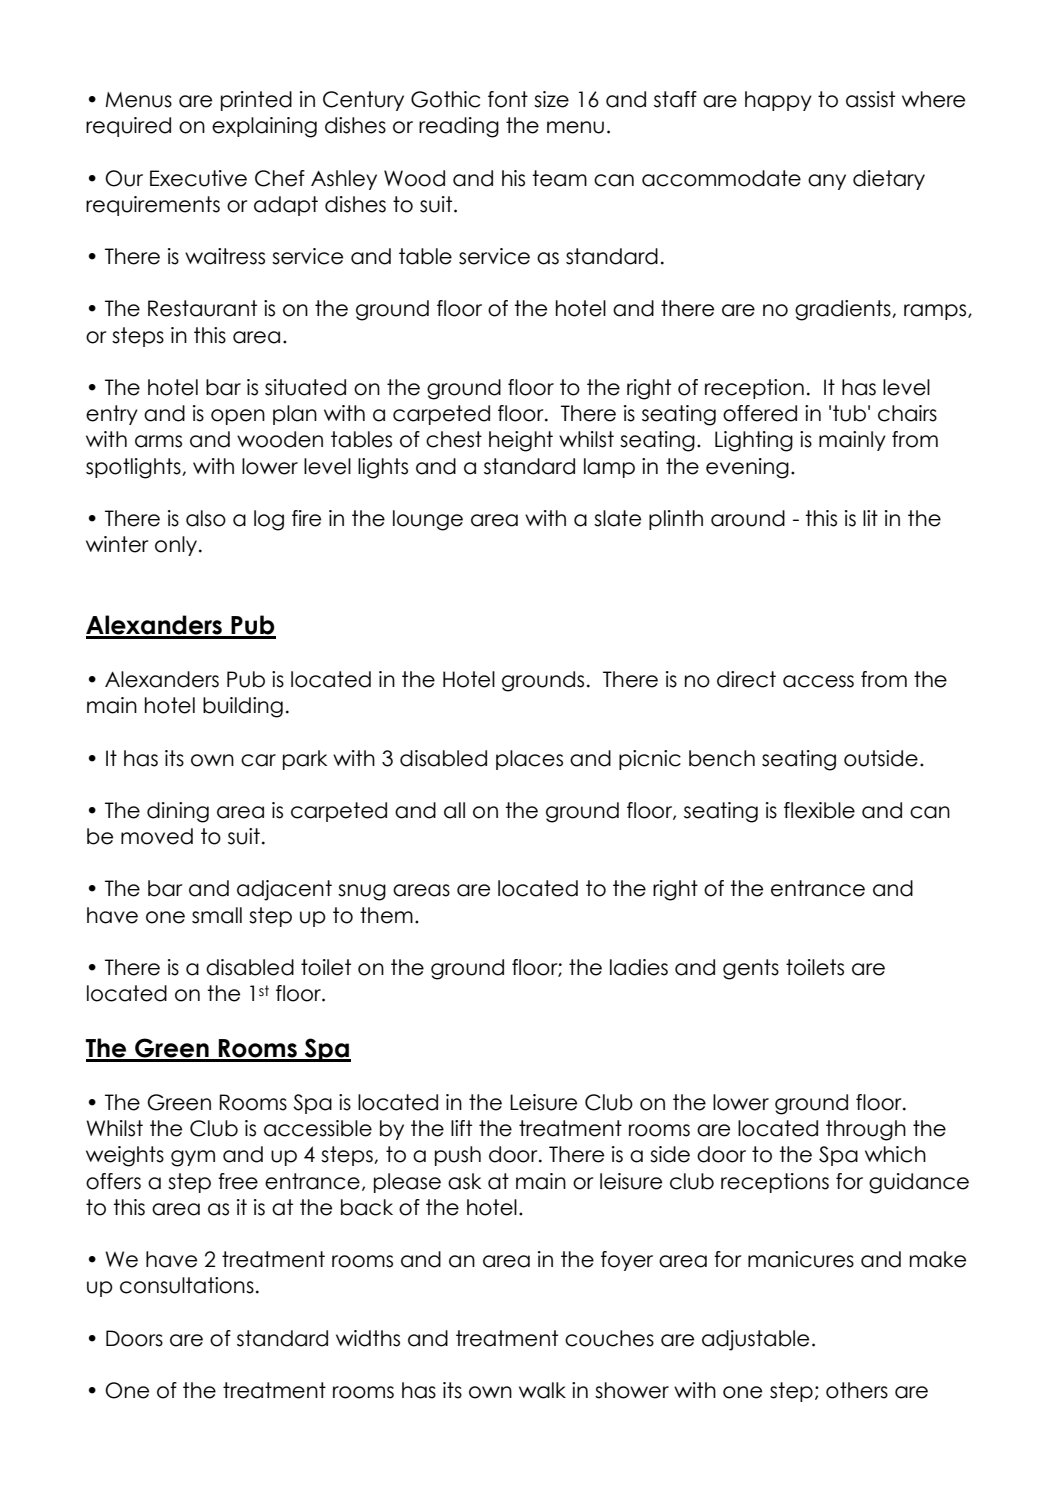 This screenshot has height=1497, width=1059. I want to click on consultations, so click(187, 1285).
